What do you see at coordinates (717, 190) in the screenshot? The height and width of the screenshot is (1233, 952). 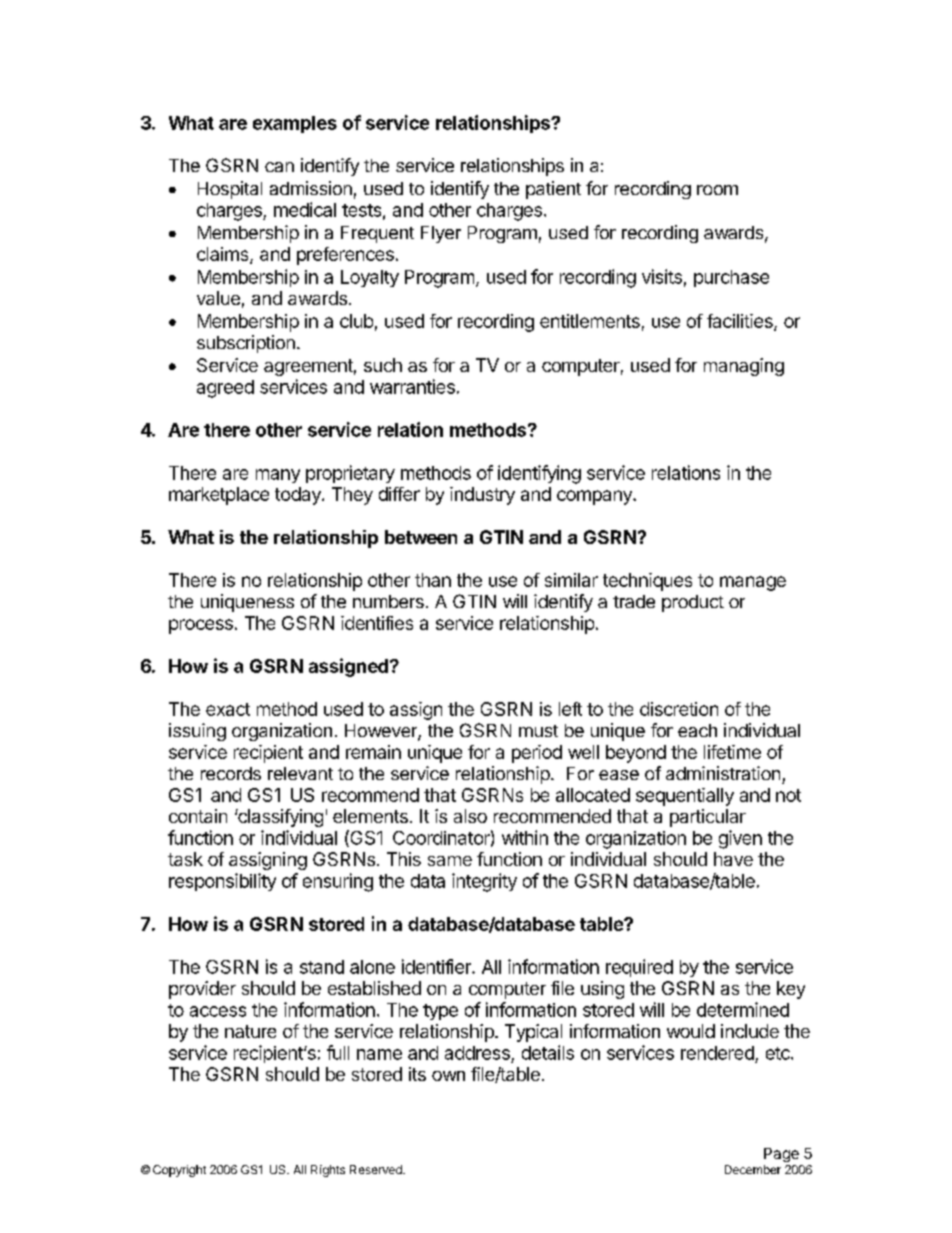 I see `room` at bounding box center [717, 190].
